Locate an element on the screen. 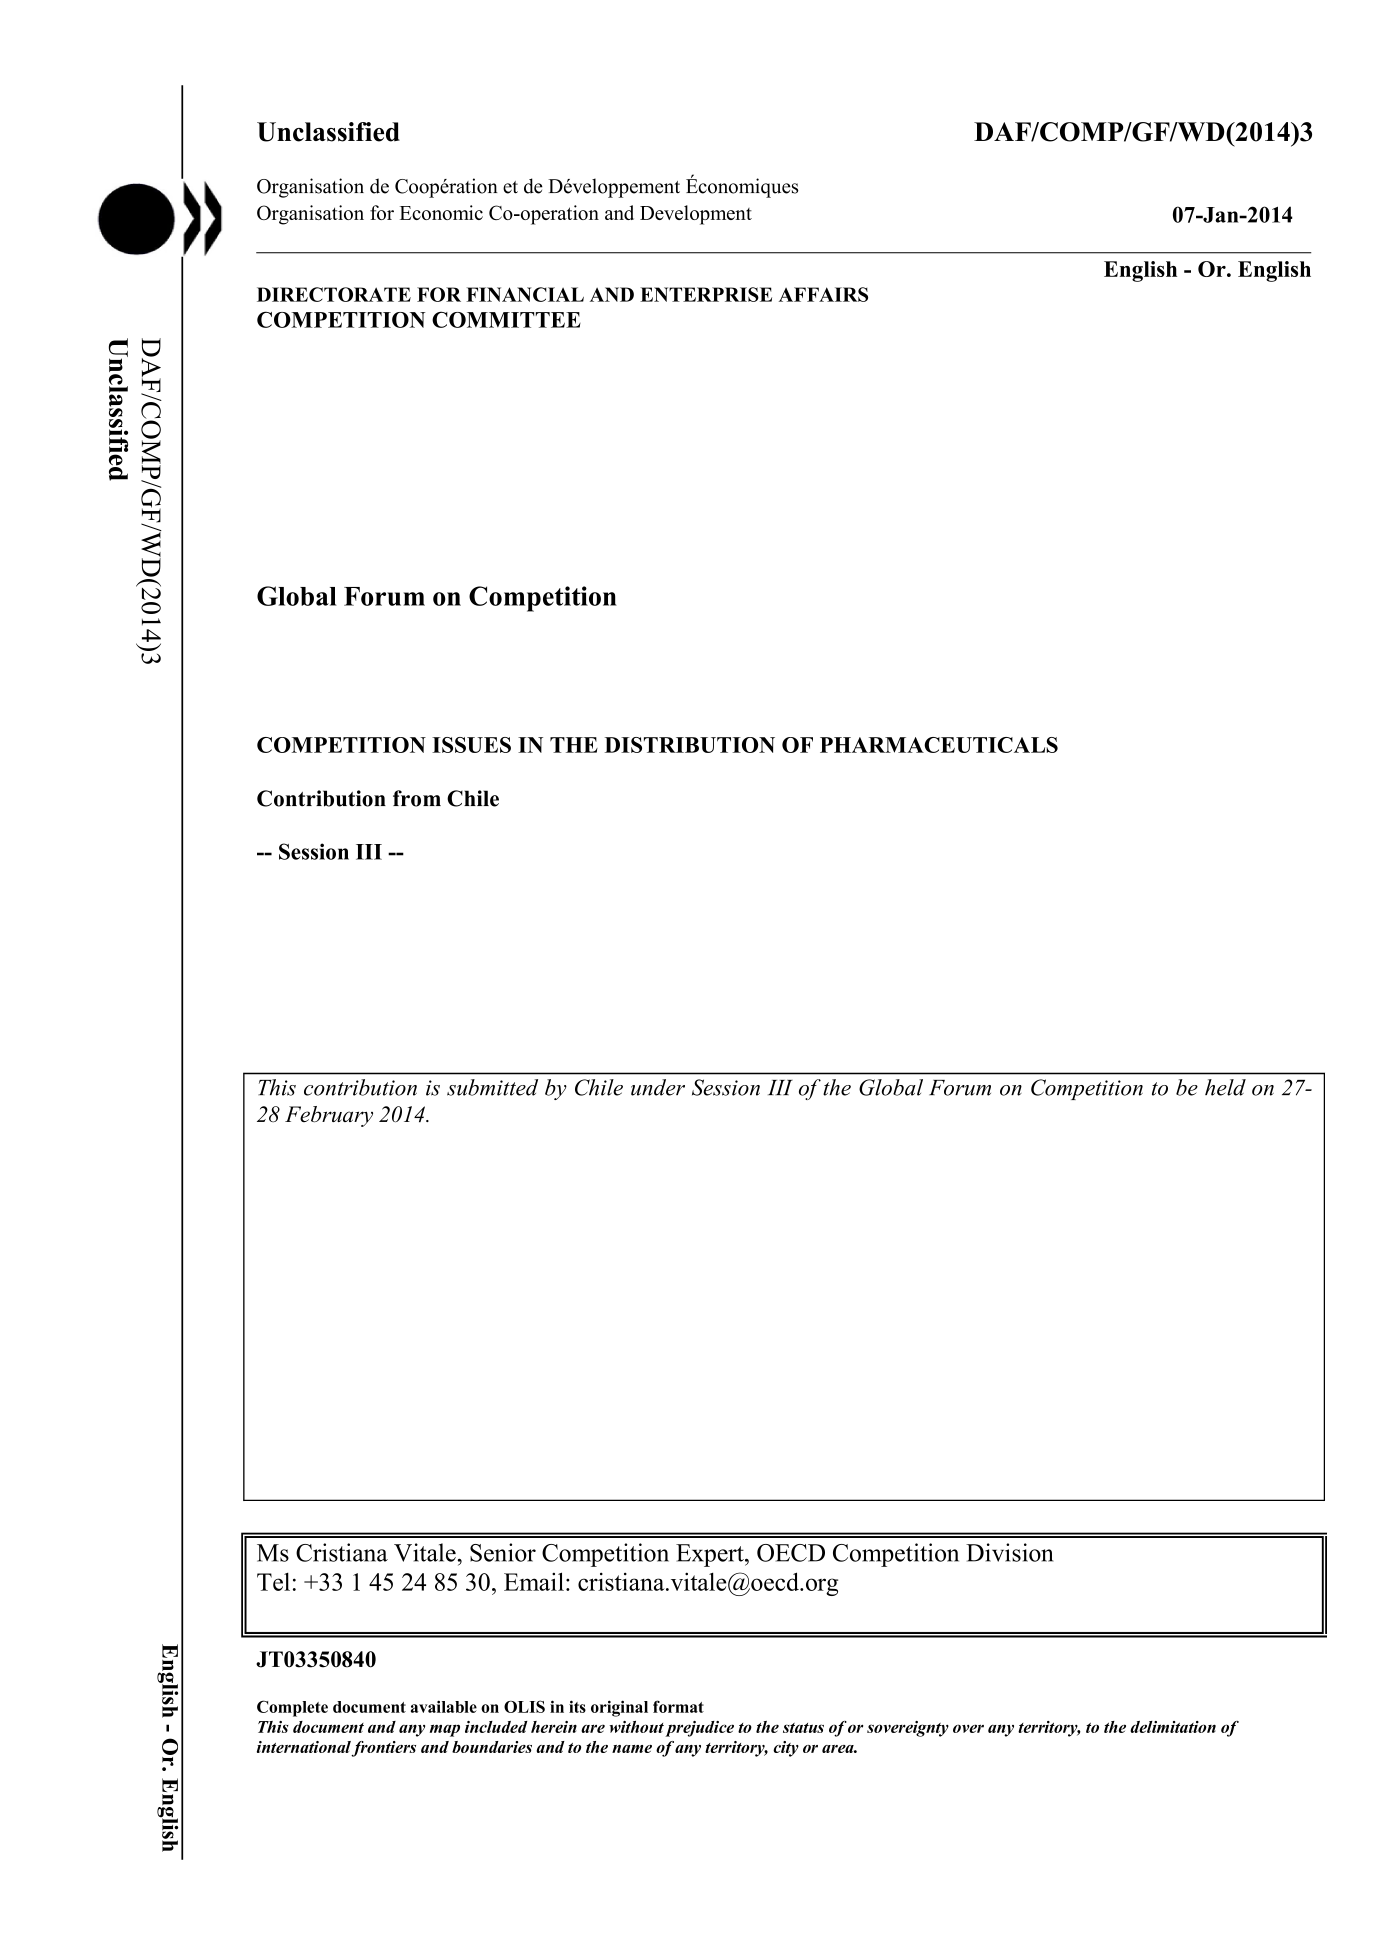  prejudice is located at coordinates (699, 1729).
